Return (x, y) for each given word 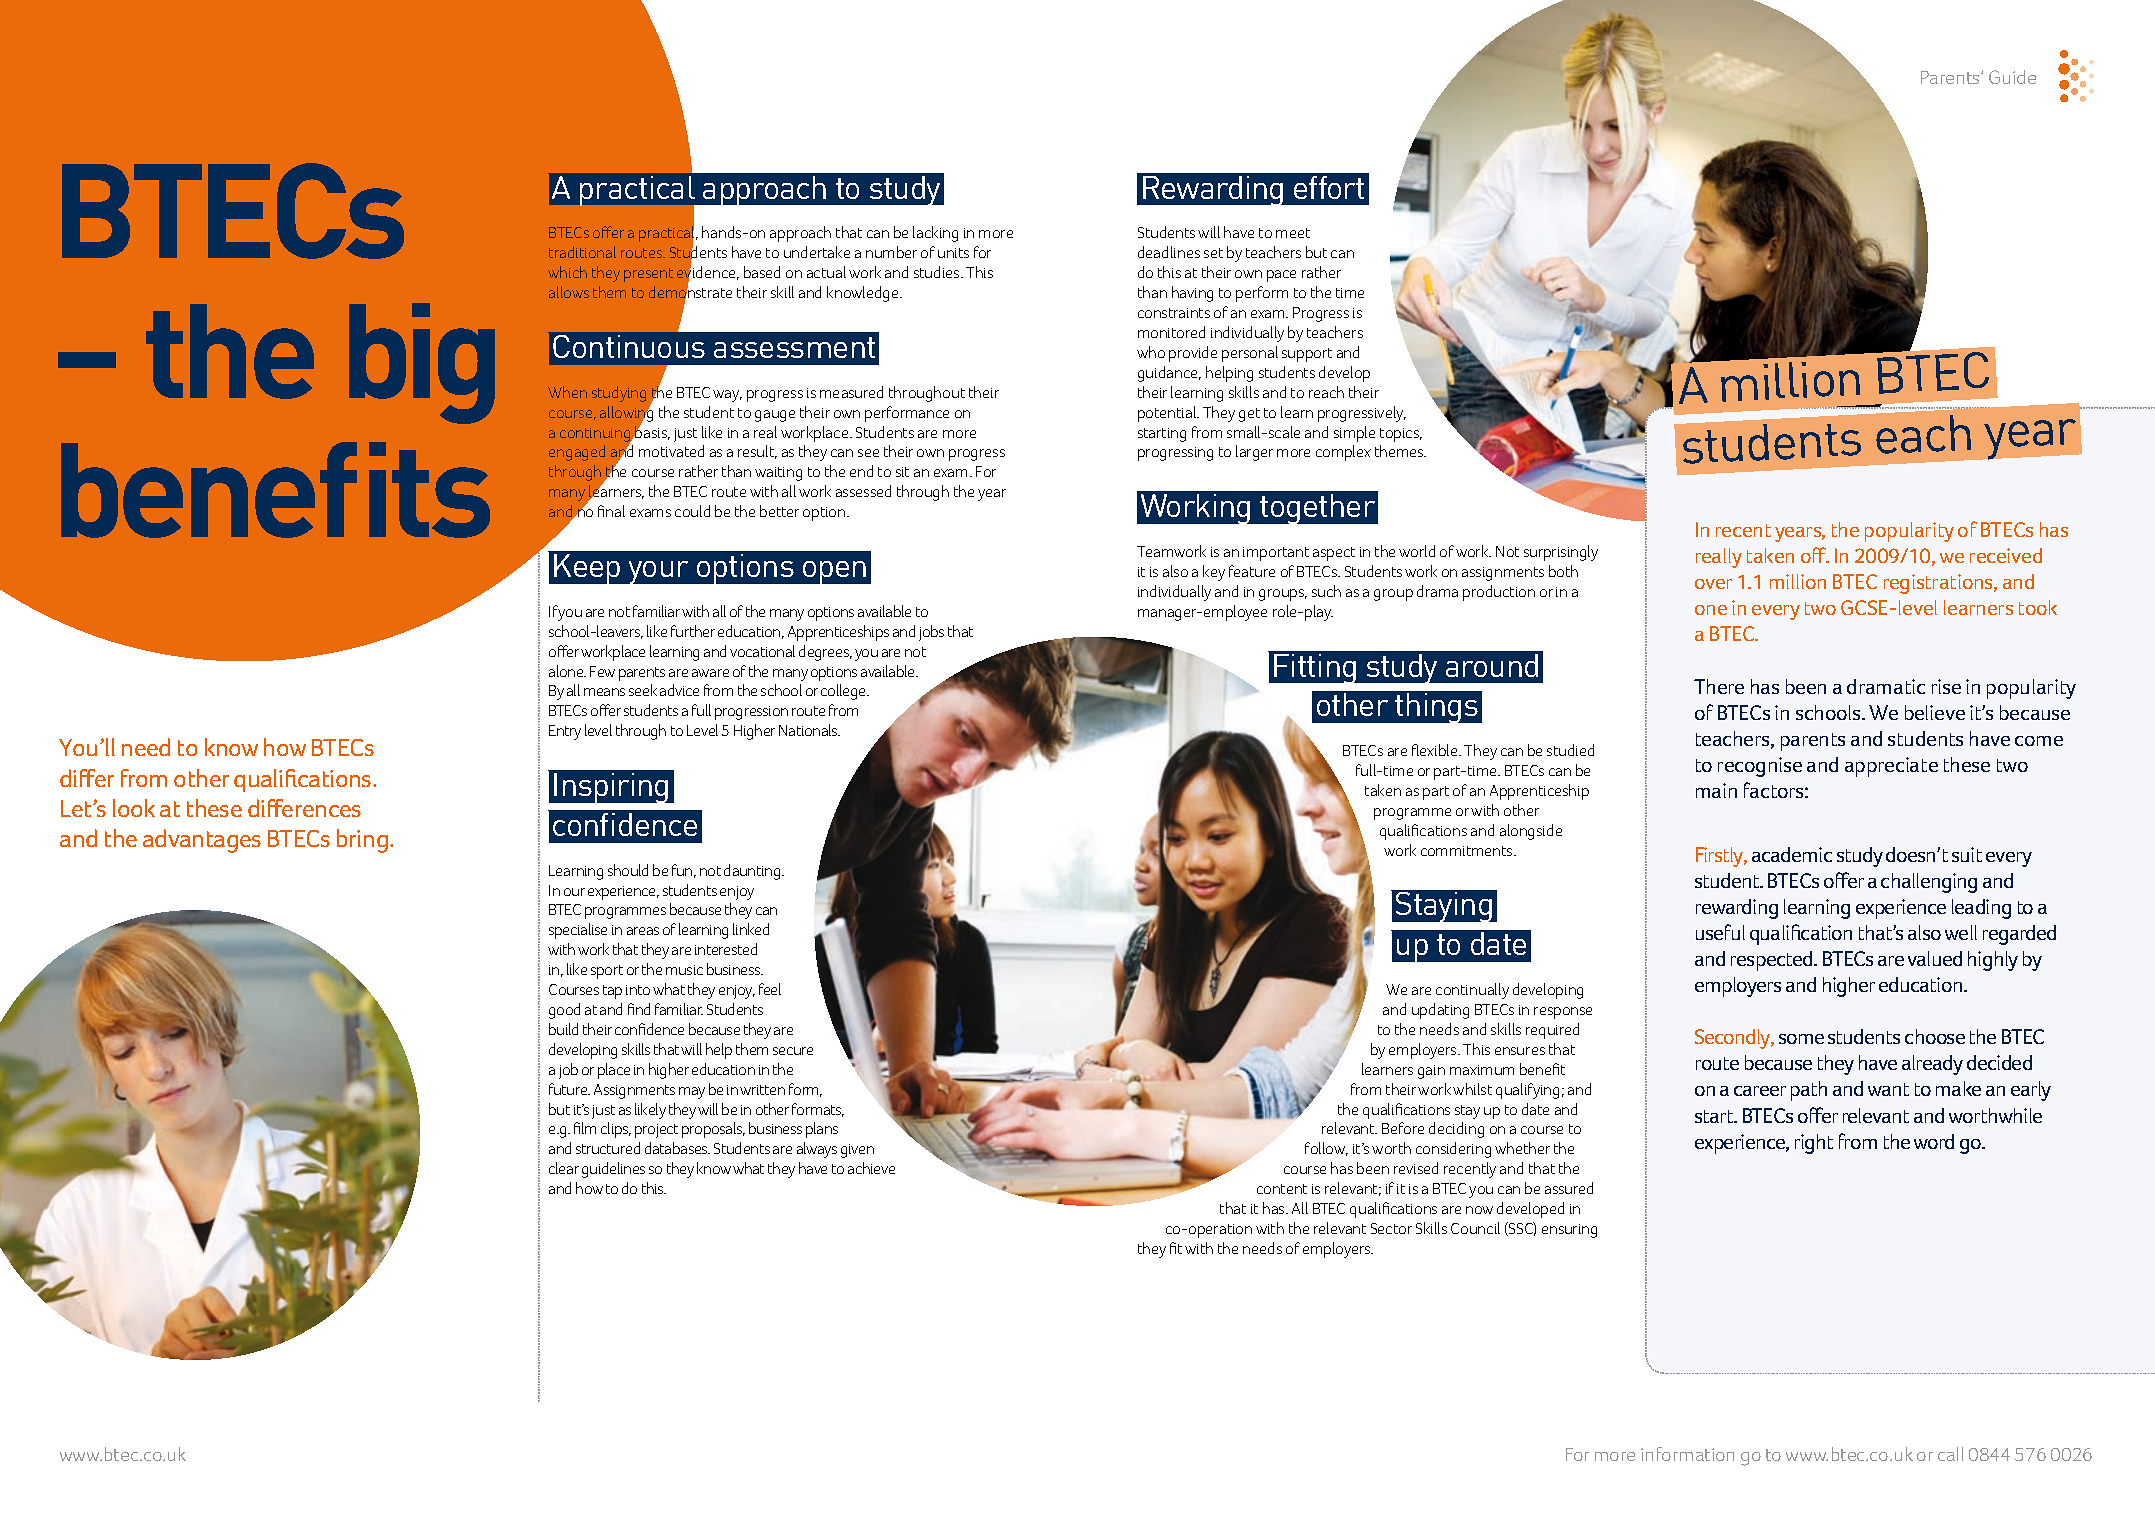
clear (564, 1168)
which (567, 272)
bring (362, 841)
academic (1792, 854)
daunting (753, 872)
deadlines (1169, 252)
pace (1281, 276)
